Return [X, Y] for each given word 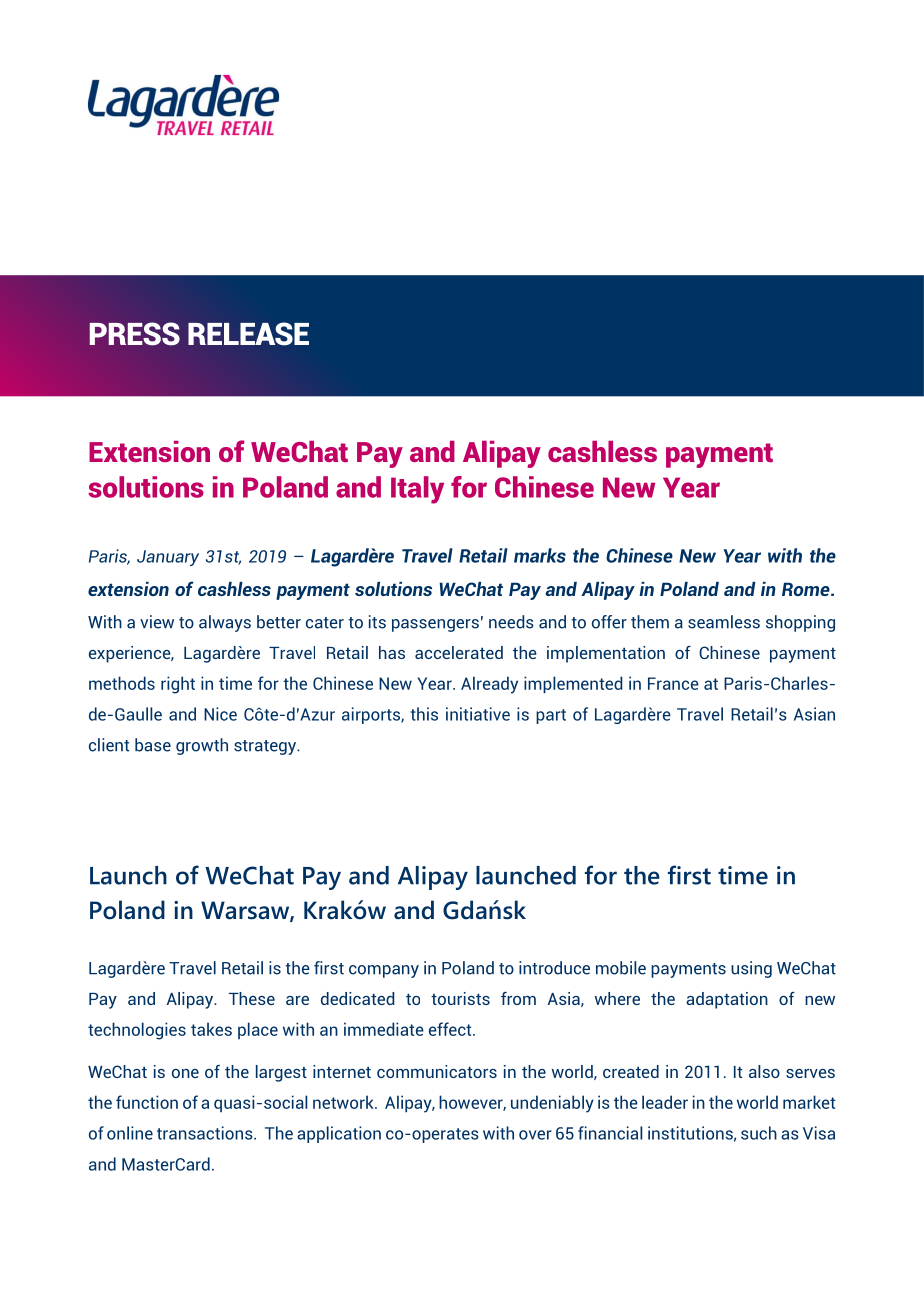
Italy [417, 490]
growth [202, 746]
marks [540, 555]
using [751, 969]
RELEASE [248, 334]
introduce [554, 968]
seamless [724, 622]
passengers [435, 625]
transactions [206, 1133]
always [225, 623]
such [759, 1133]
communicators [437, 1071]
